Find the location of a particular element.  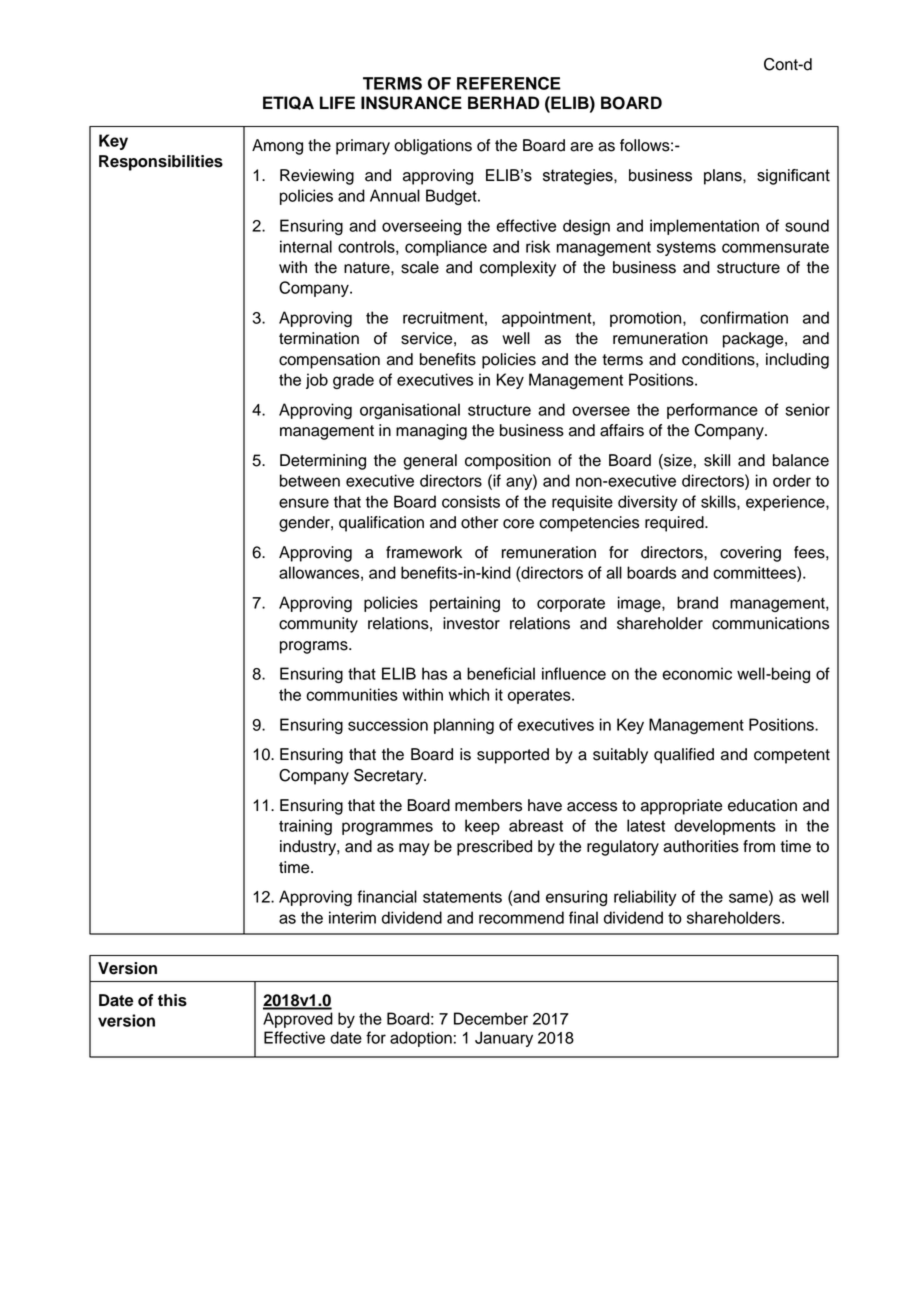

Among is located at coordinates (277, 147).
